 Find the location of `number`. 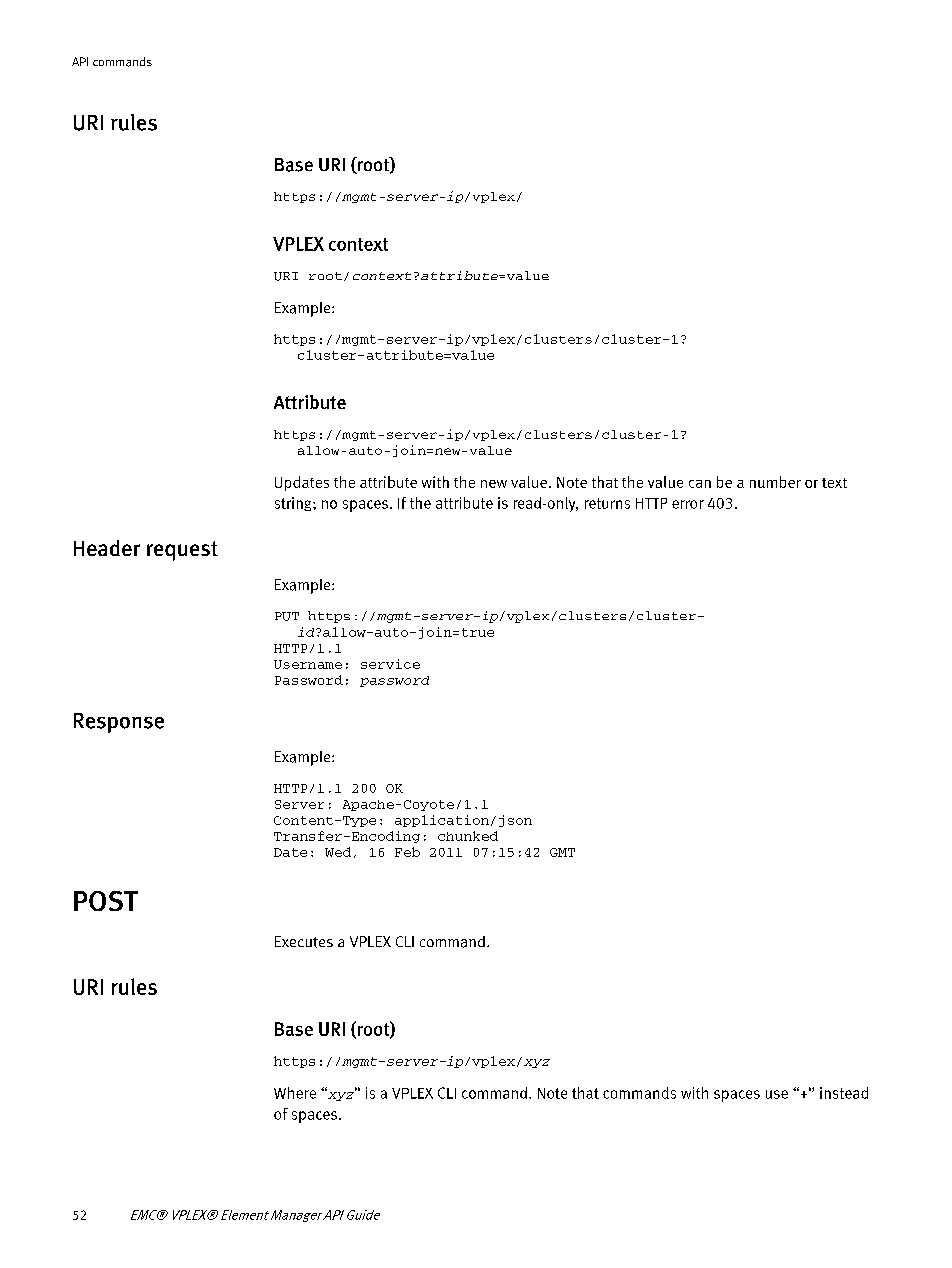

number is located at coordinates (775, 482).
